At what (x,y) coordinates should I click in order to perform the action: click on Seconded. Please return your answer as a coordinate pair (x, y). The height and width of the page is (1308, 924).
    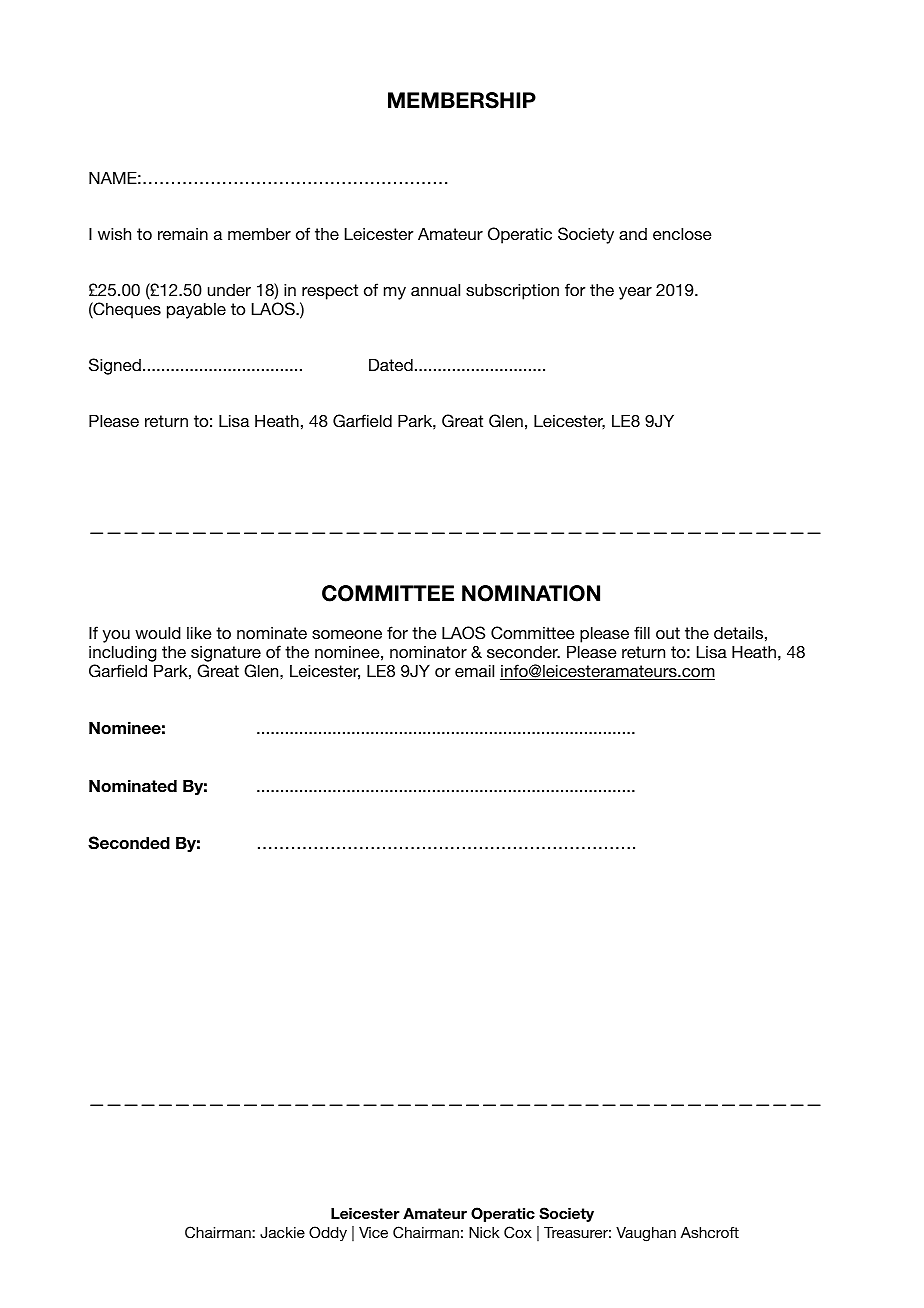
    Looking at the image, I should click on (129, 843).
